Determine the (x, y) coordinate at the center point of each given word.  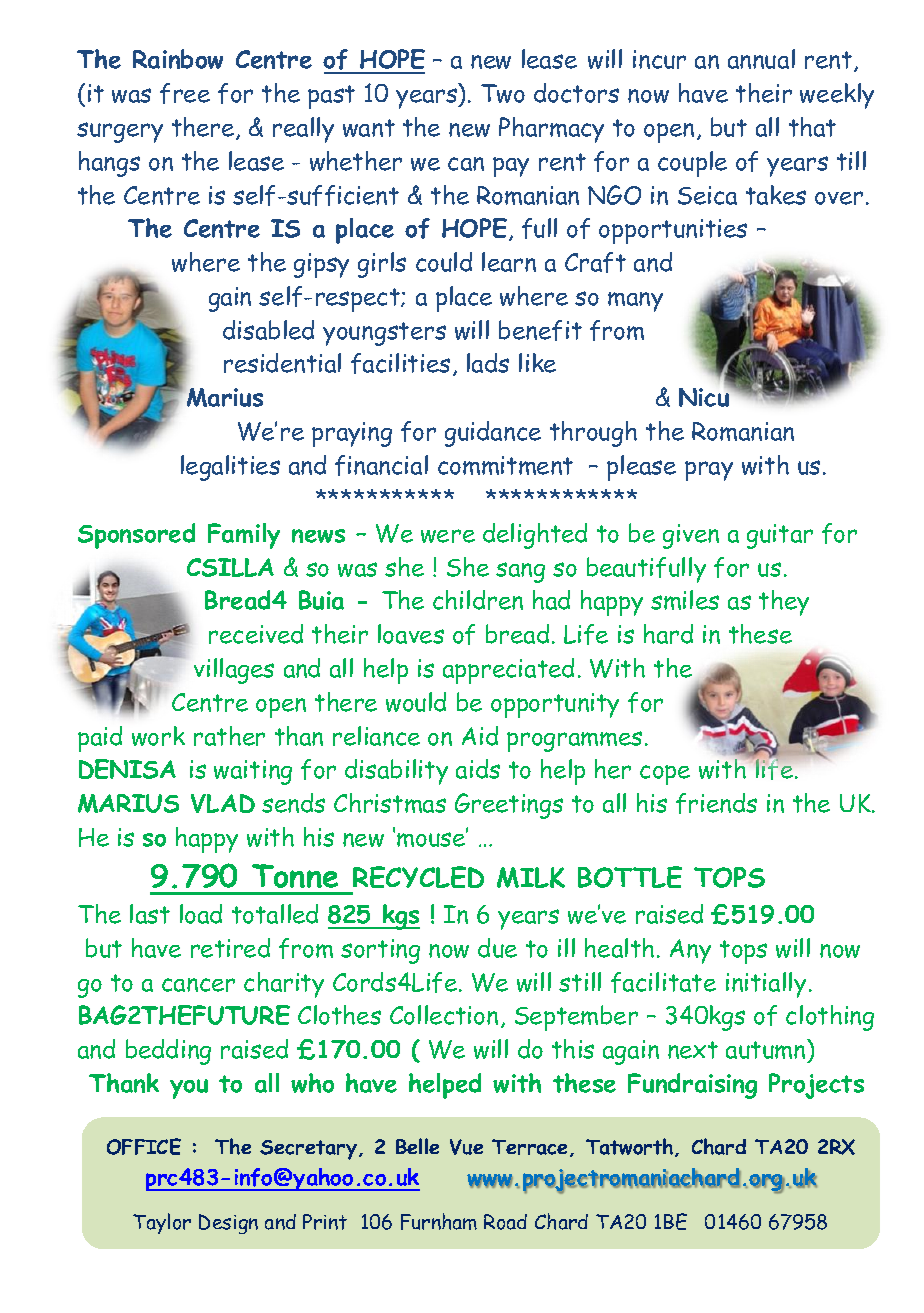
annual (761, 59)
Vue (466, 1147)
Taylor (162, 1223)
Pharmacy (551, 130)
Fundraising (692, 1086)
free (185, 93)
